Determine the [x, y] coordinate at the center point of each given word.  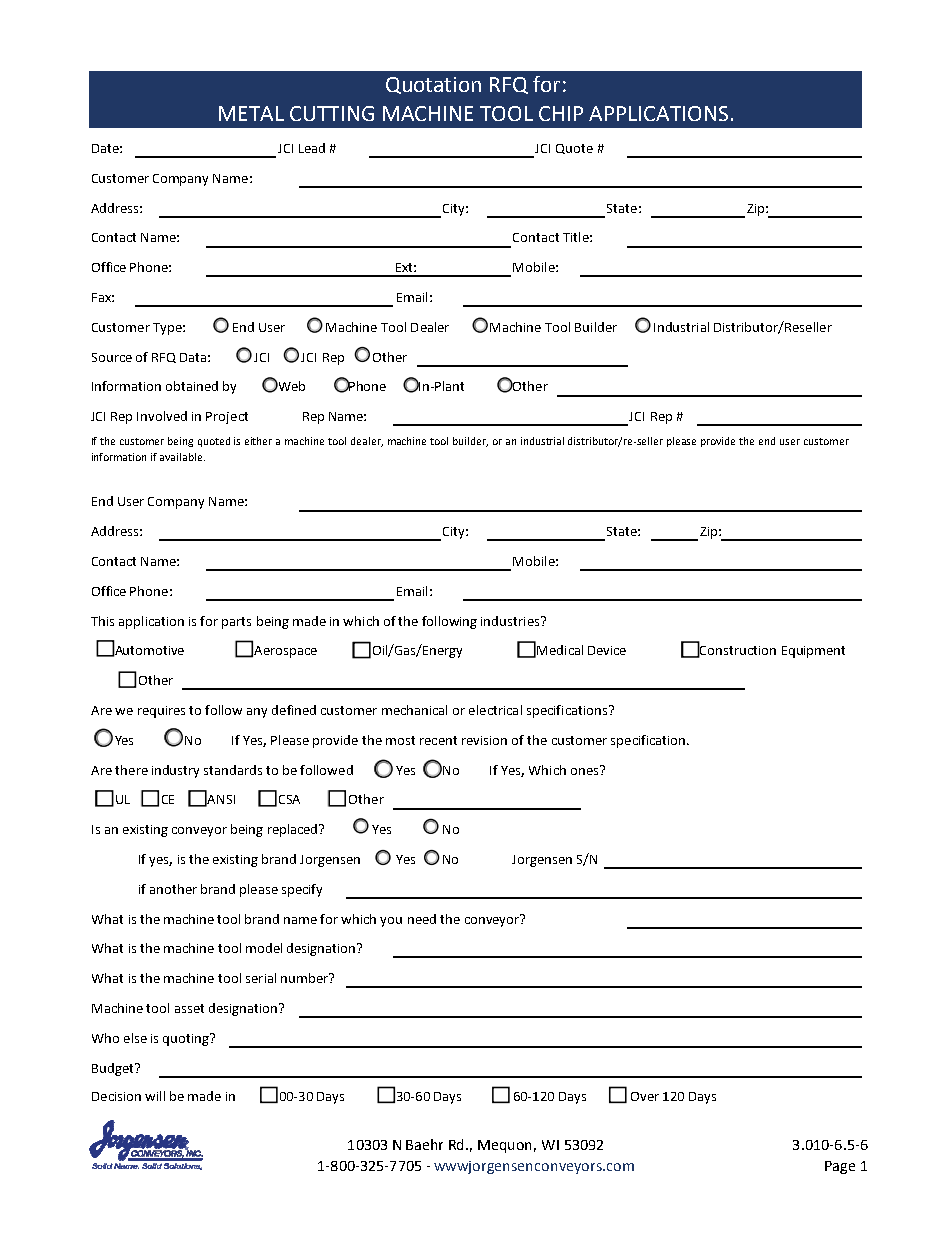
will [155, 1096]
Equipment [813, 652]
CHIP [561, 113]
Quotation [433, 85]
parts [236, 623]
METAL [251, 113]
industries [511, 621]
